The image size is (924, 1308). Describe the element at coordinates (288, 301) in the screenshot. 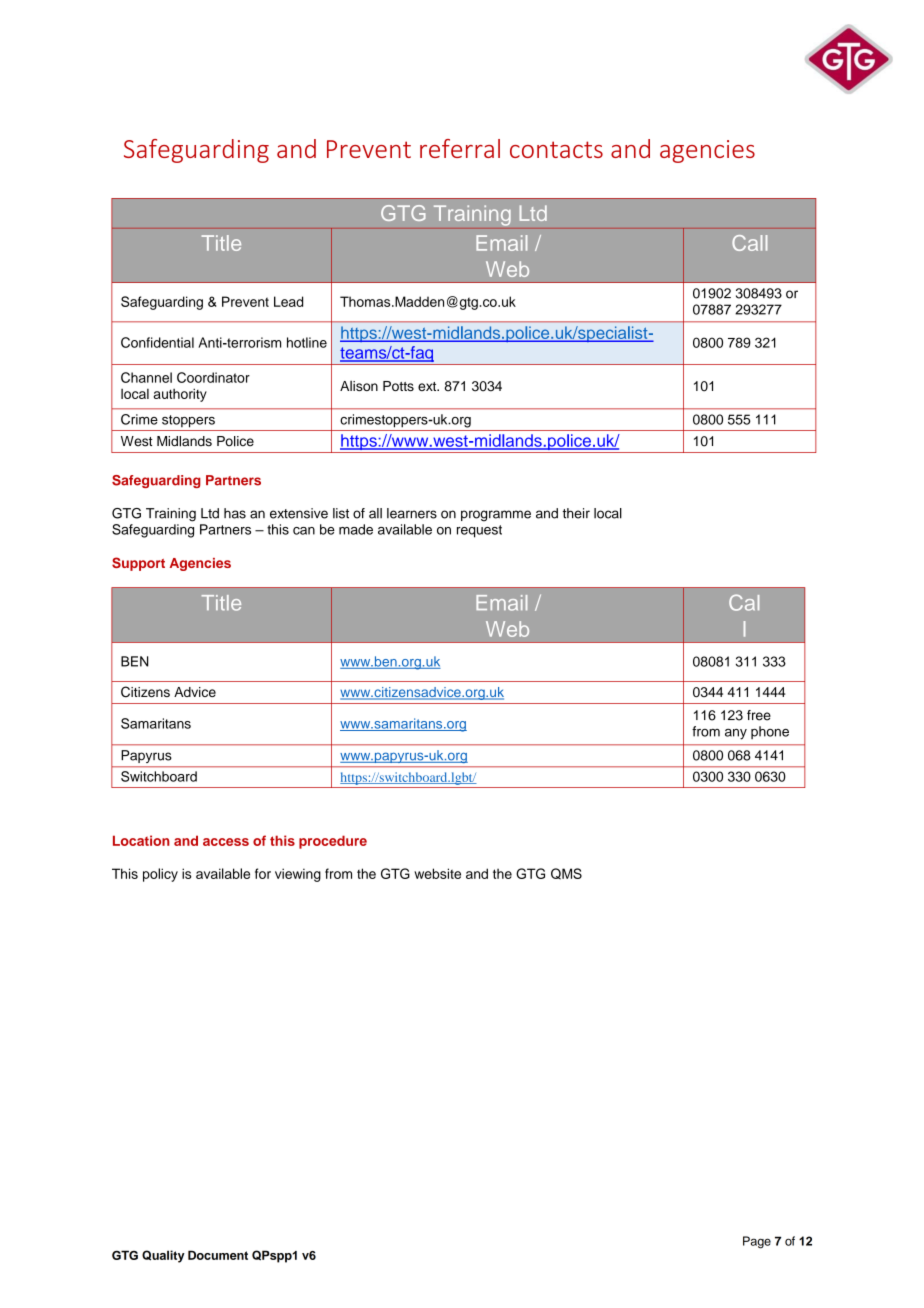

I see `Lead` at that location.
